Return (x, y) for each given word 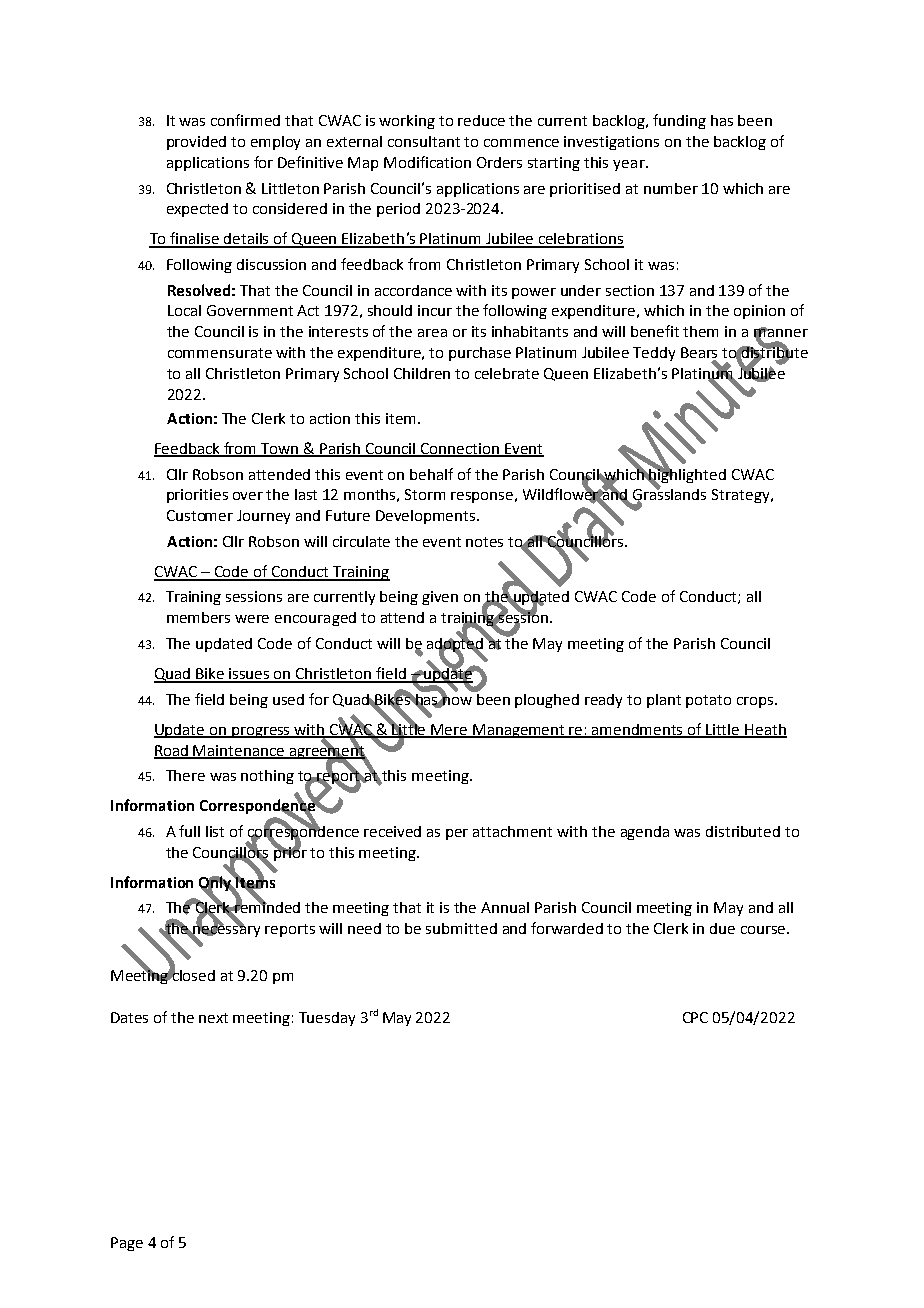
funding (679, 121)
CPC (695, 1017)
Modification (427, 162)
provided (196, 143)
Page (127, 1244)
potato (708, 701)
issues (250, 675)
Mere (450, 730)
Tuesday (327, 1019)
